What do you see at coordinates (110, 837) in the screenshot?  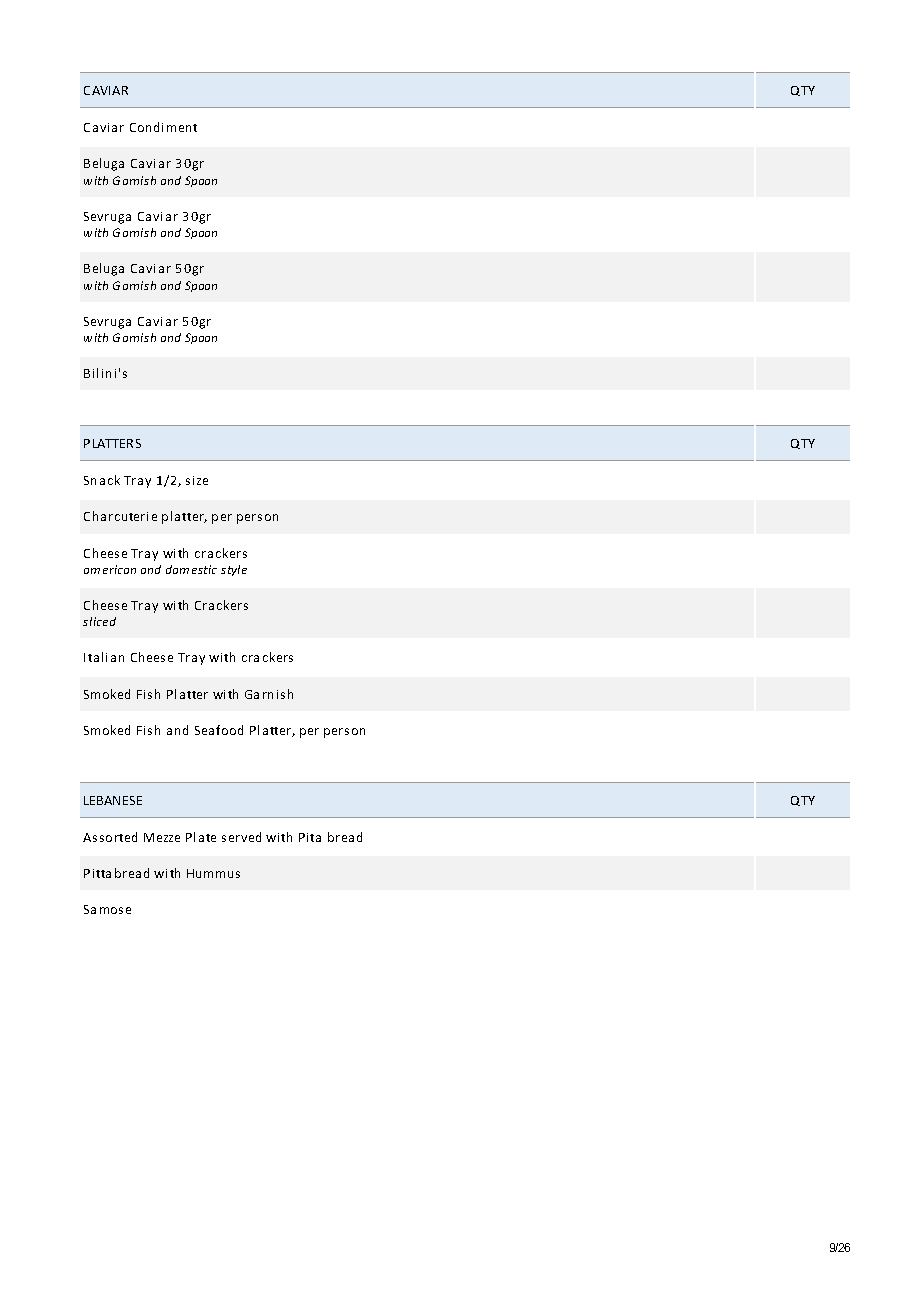 I see `Assorted` at bounding box center [110, 837].
